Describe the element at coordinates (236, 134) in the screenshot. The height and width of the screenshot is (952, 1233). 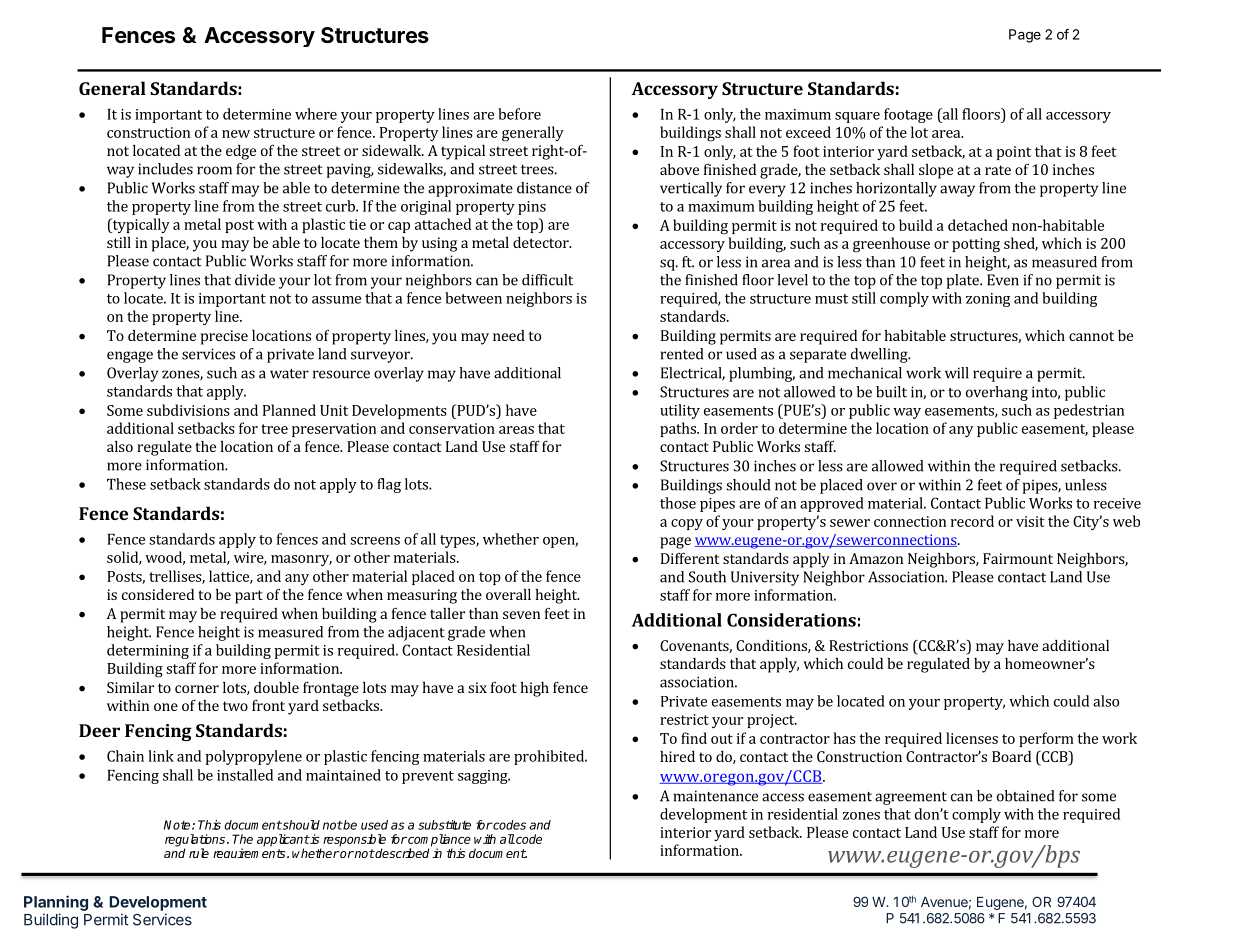
I see `new` at that location.
